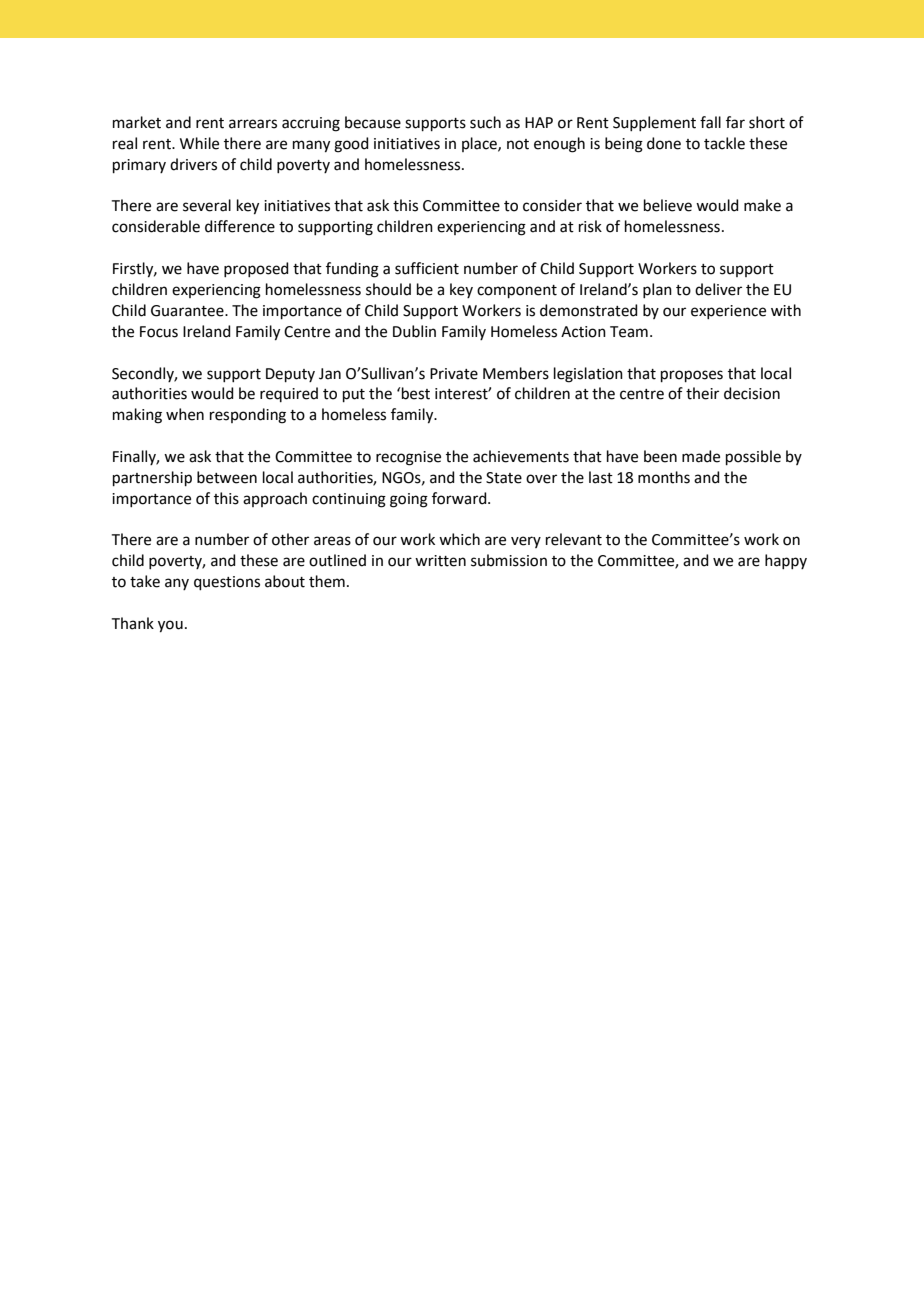 This page has height=1308, width=924. What do you see at coordinates (454, 374) in the page?
I see `Private` at bounding box center [454, 374].
